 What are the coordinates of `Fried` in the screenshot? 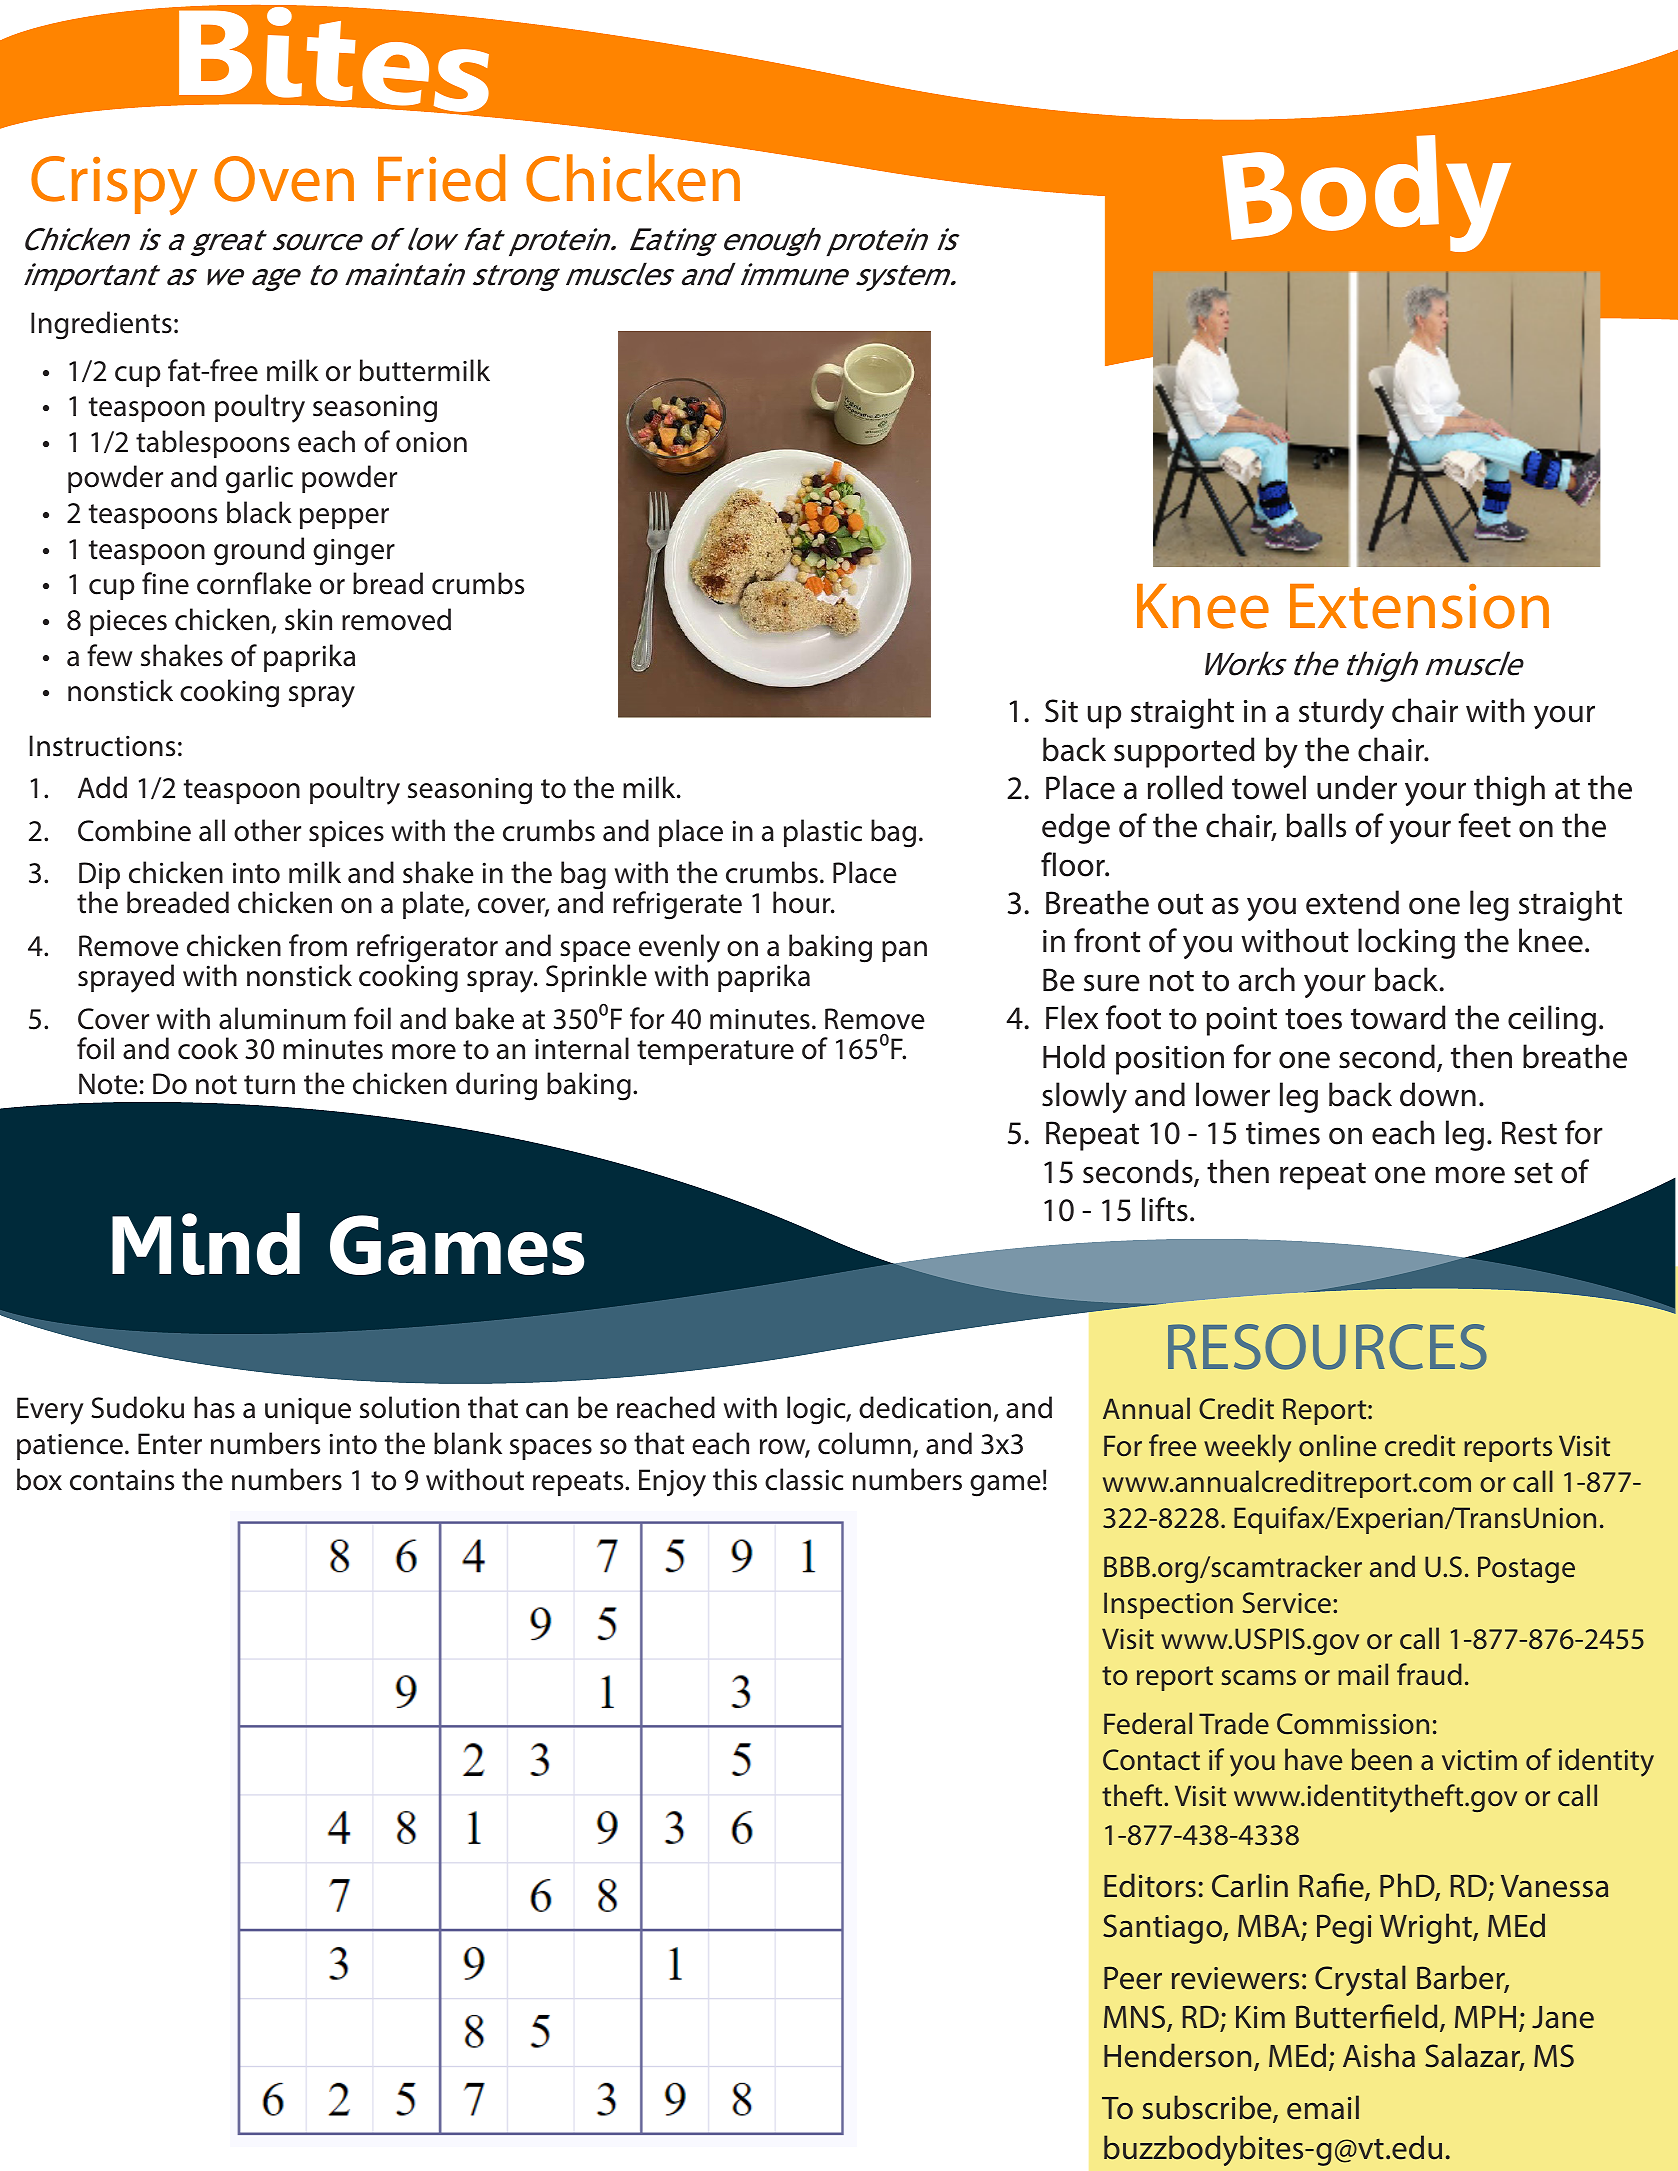 It's located at (442, 178).
